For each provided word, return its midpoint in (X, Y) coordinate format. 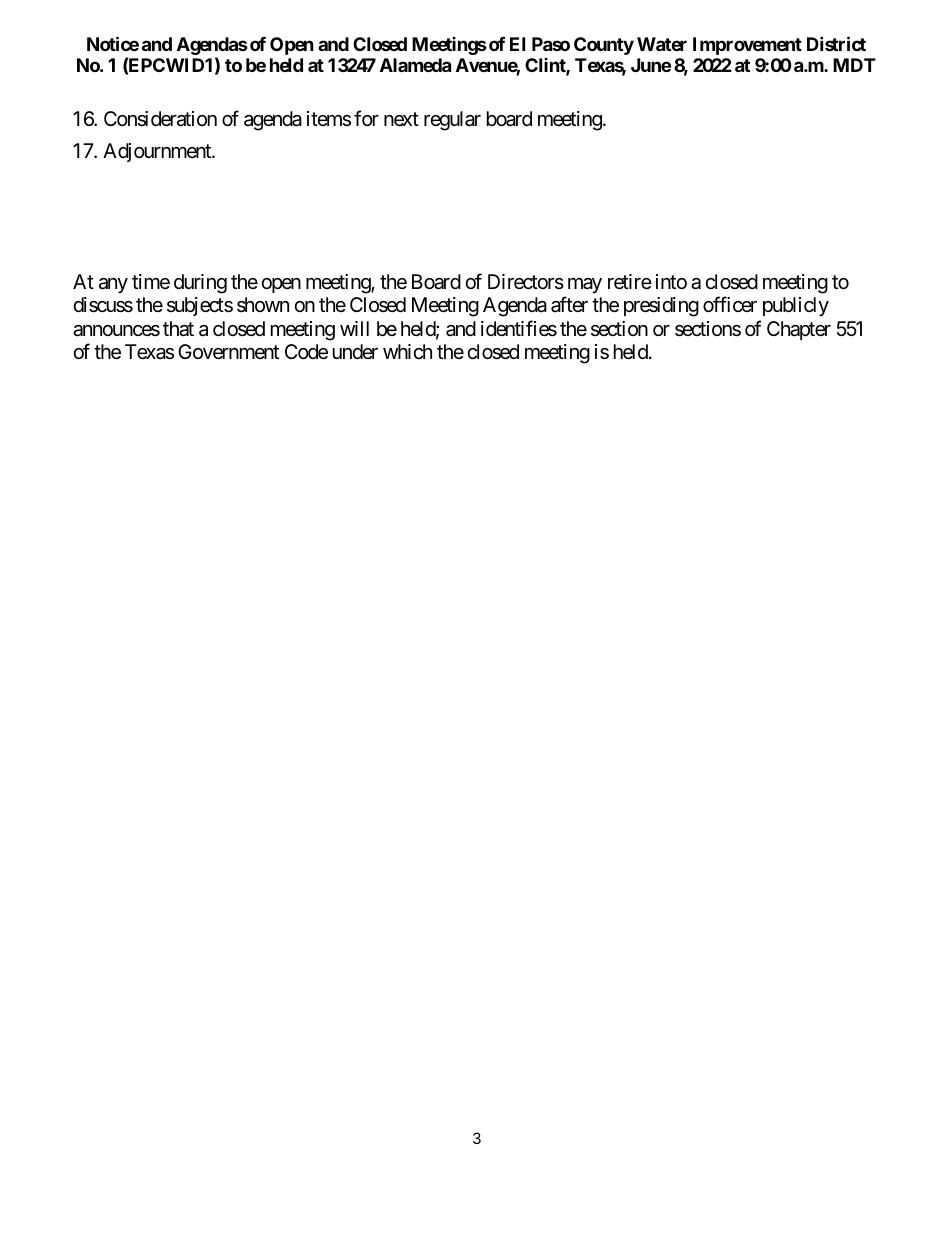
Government (228, 352)
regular (452, 121)
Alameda (415, 65)
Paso (551, 44)
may (585, 285)
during (200, 284)
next (401, 119)
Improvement (747, 46)
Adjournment (158, 152)
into (671, 281)
